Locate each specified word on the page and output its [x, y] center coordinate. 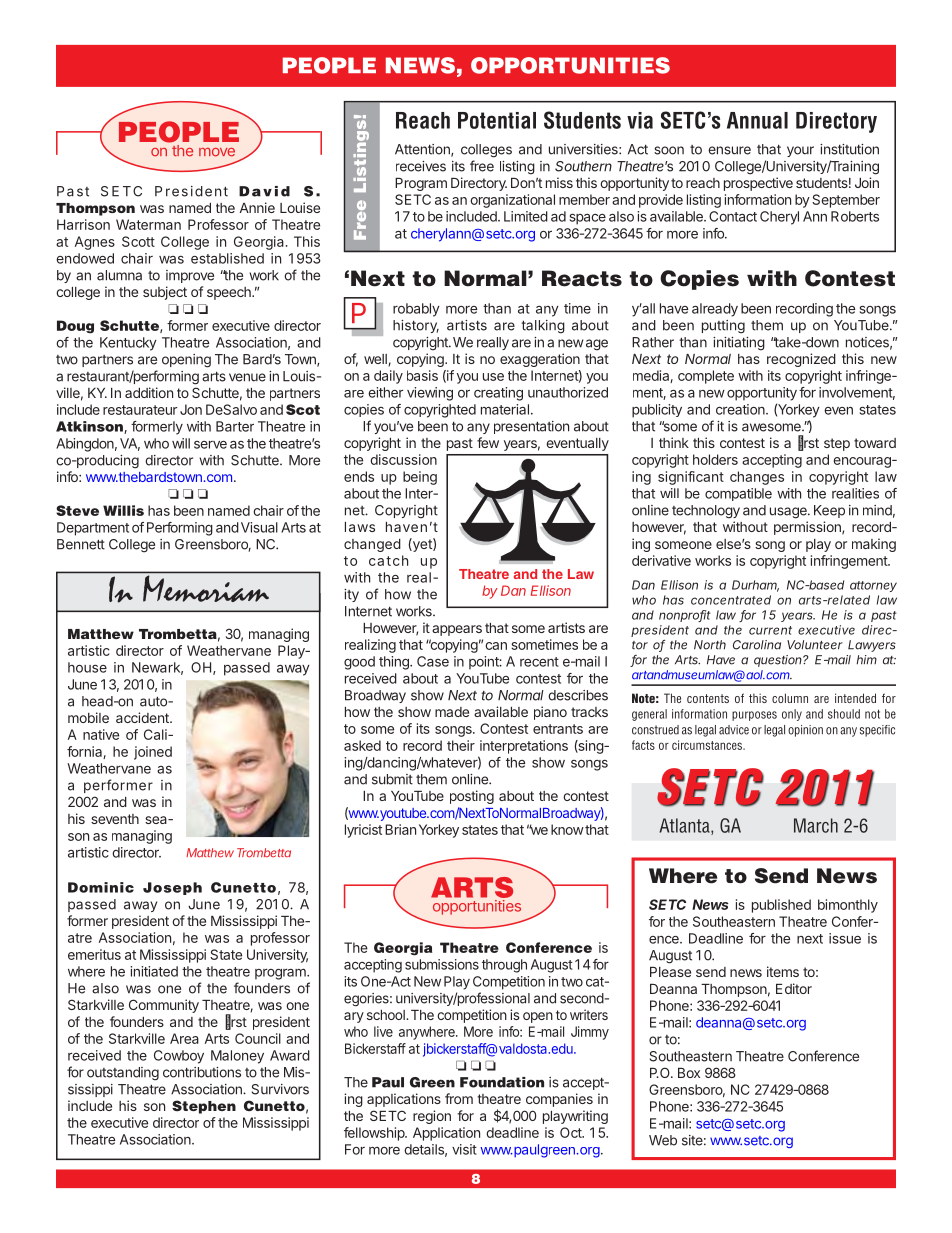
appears [457, 630]
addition [149, 392]
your [800, 151]
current [770, 630]
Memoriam [206, 588]
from [459, 1098]
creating [498, 394]
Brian [400, 829]
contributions [202, 1072]
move [217, 152]
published [781, 906]
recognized [801, 360]
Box [689, 1073]
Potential [497, 120]
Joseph [172, 888]
